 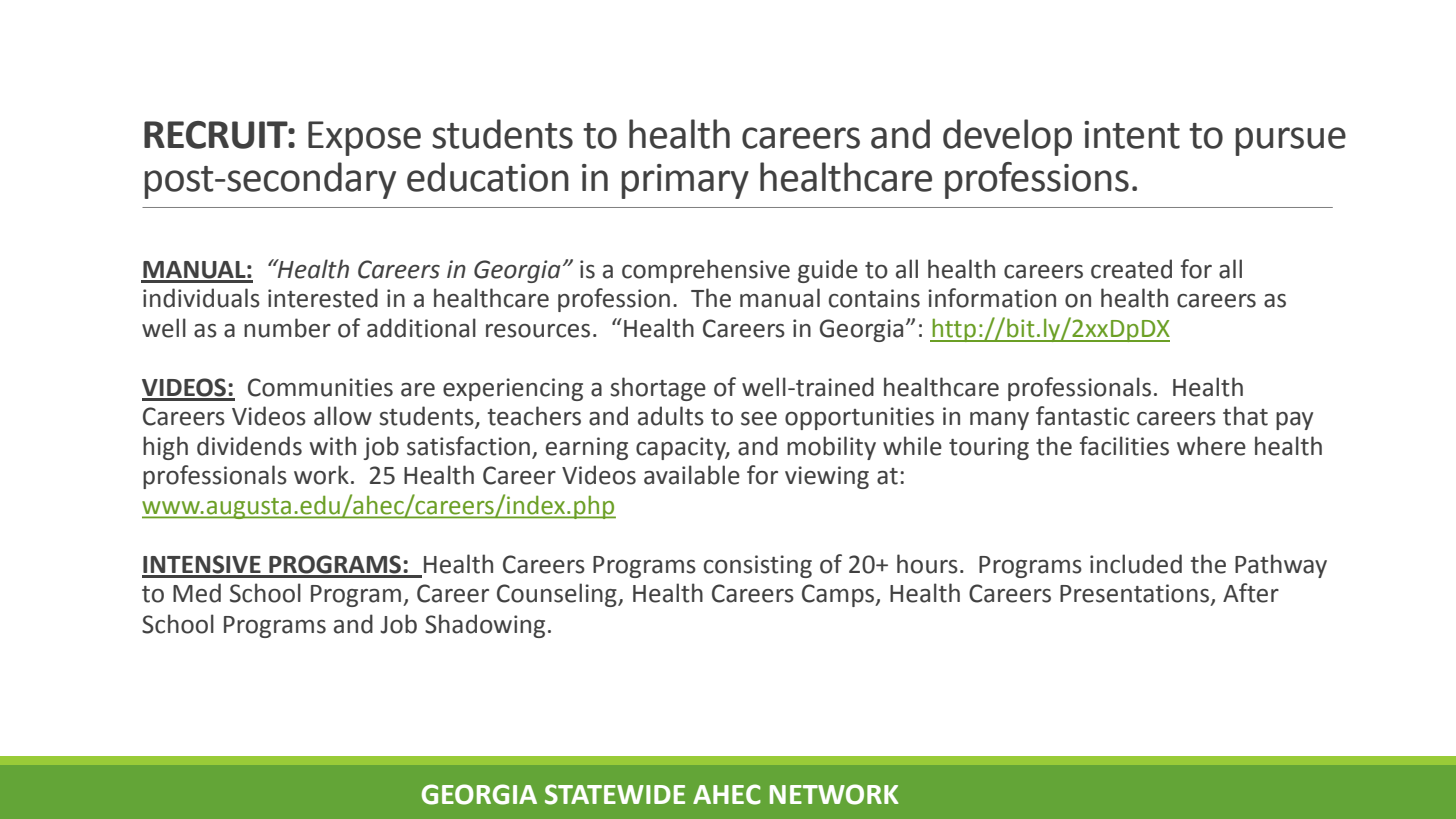 I want to click on with, so click(x=333, y=446).
